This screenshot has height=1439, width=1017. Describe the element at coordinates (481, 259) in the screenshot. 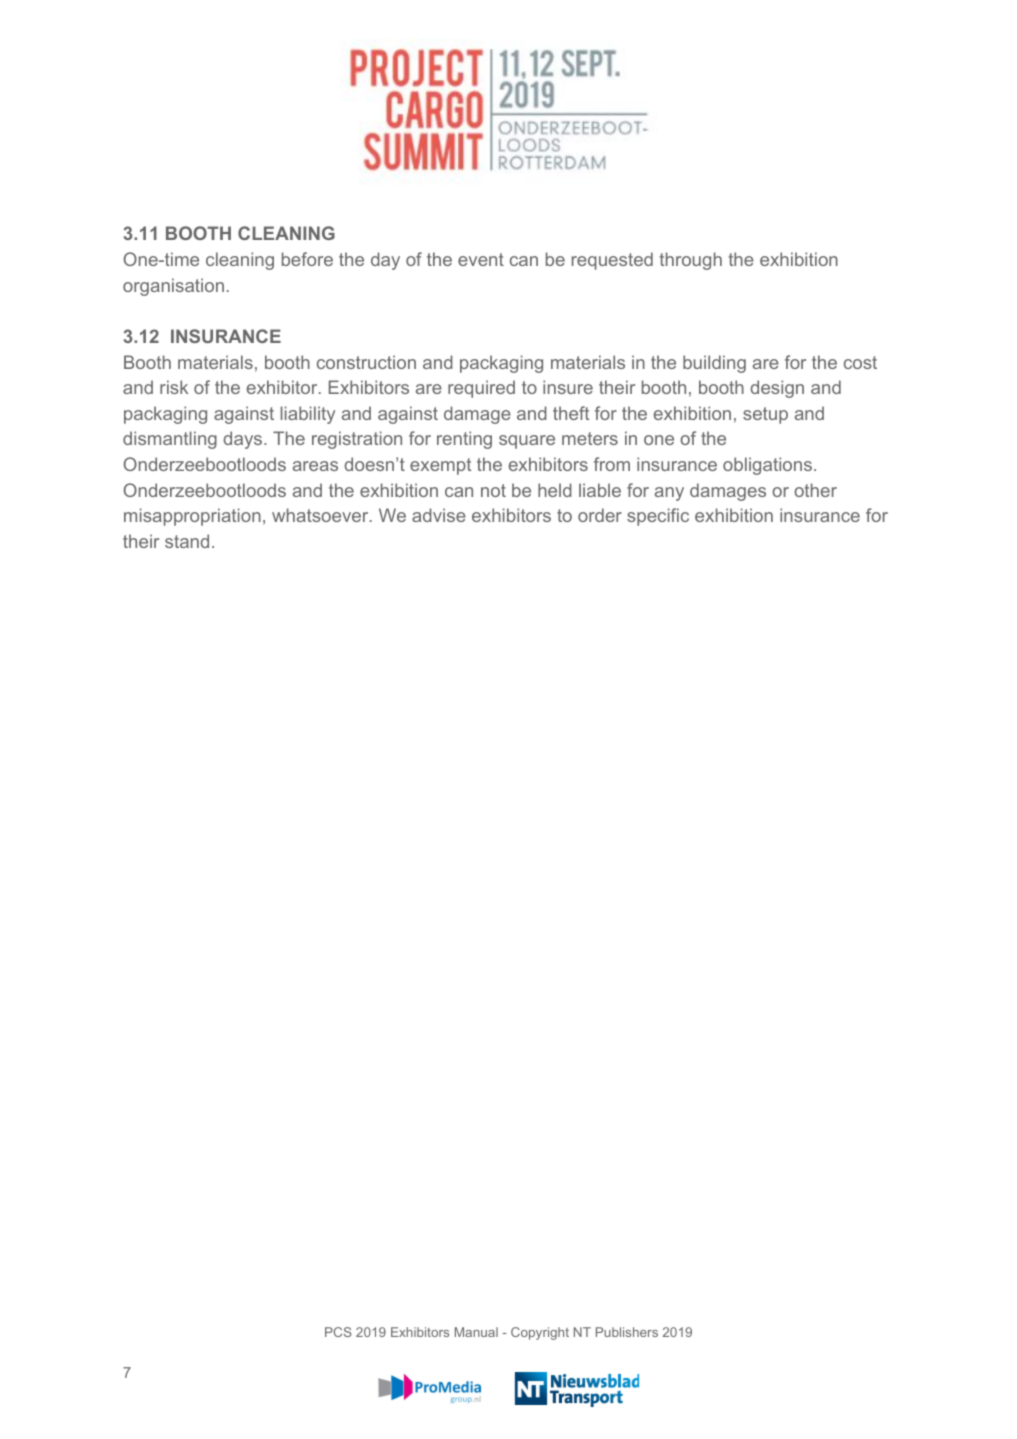

I see `event` at that location.
